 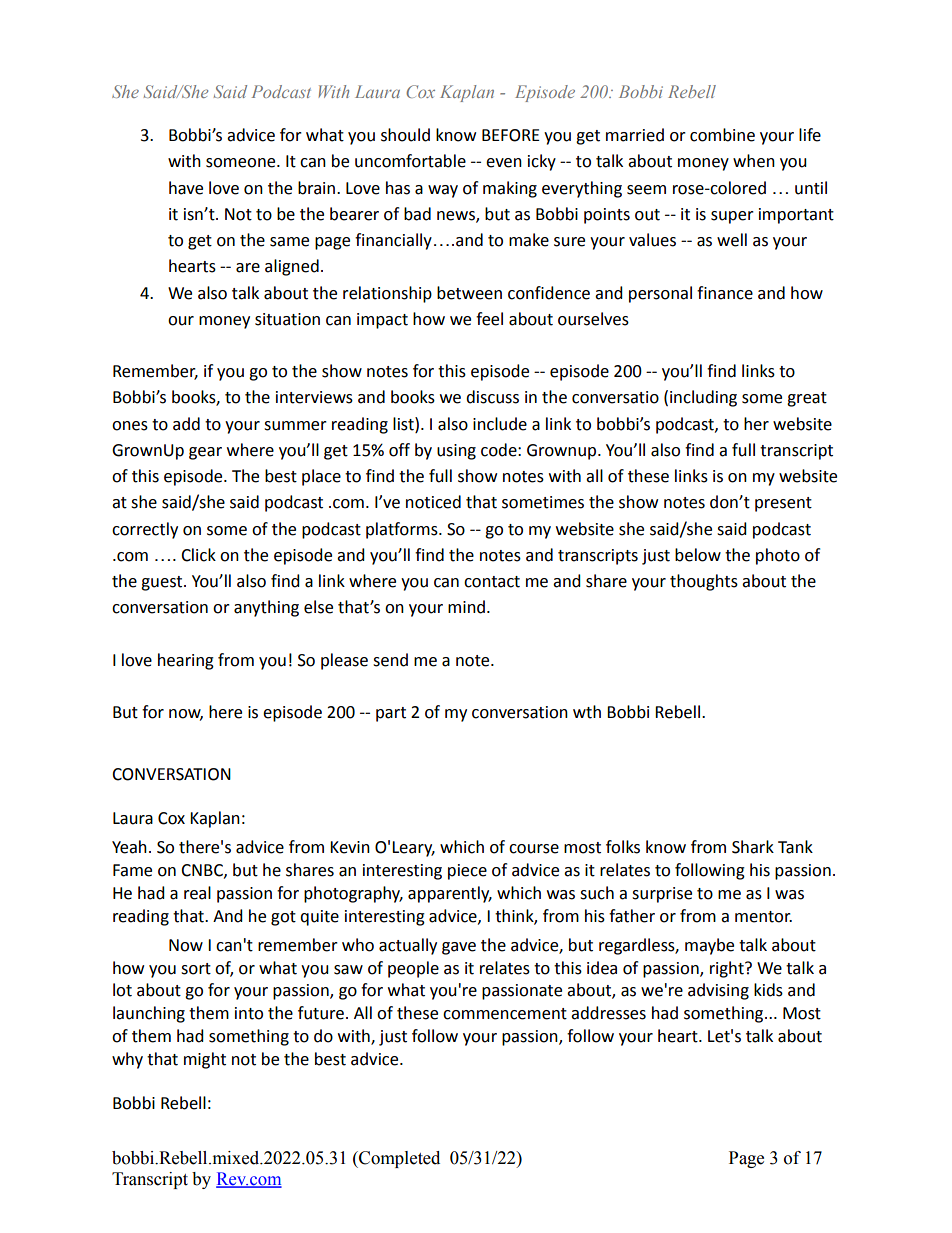 I want to click on mentor, so click(x=763, y=917).
